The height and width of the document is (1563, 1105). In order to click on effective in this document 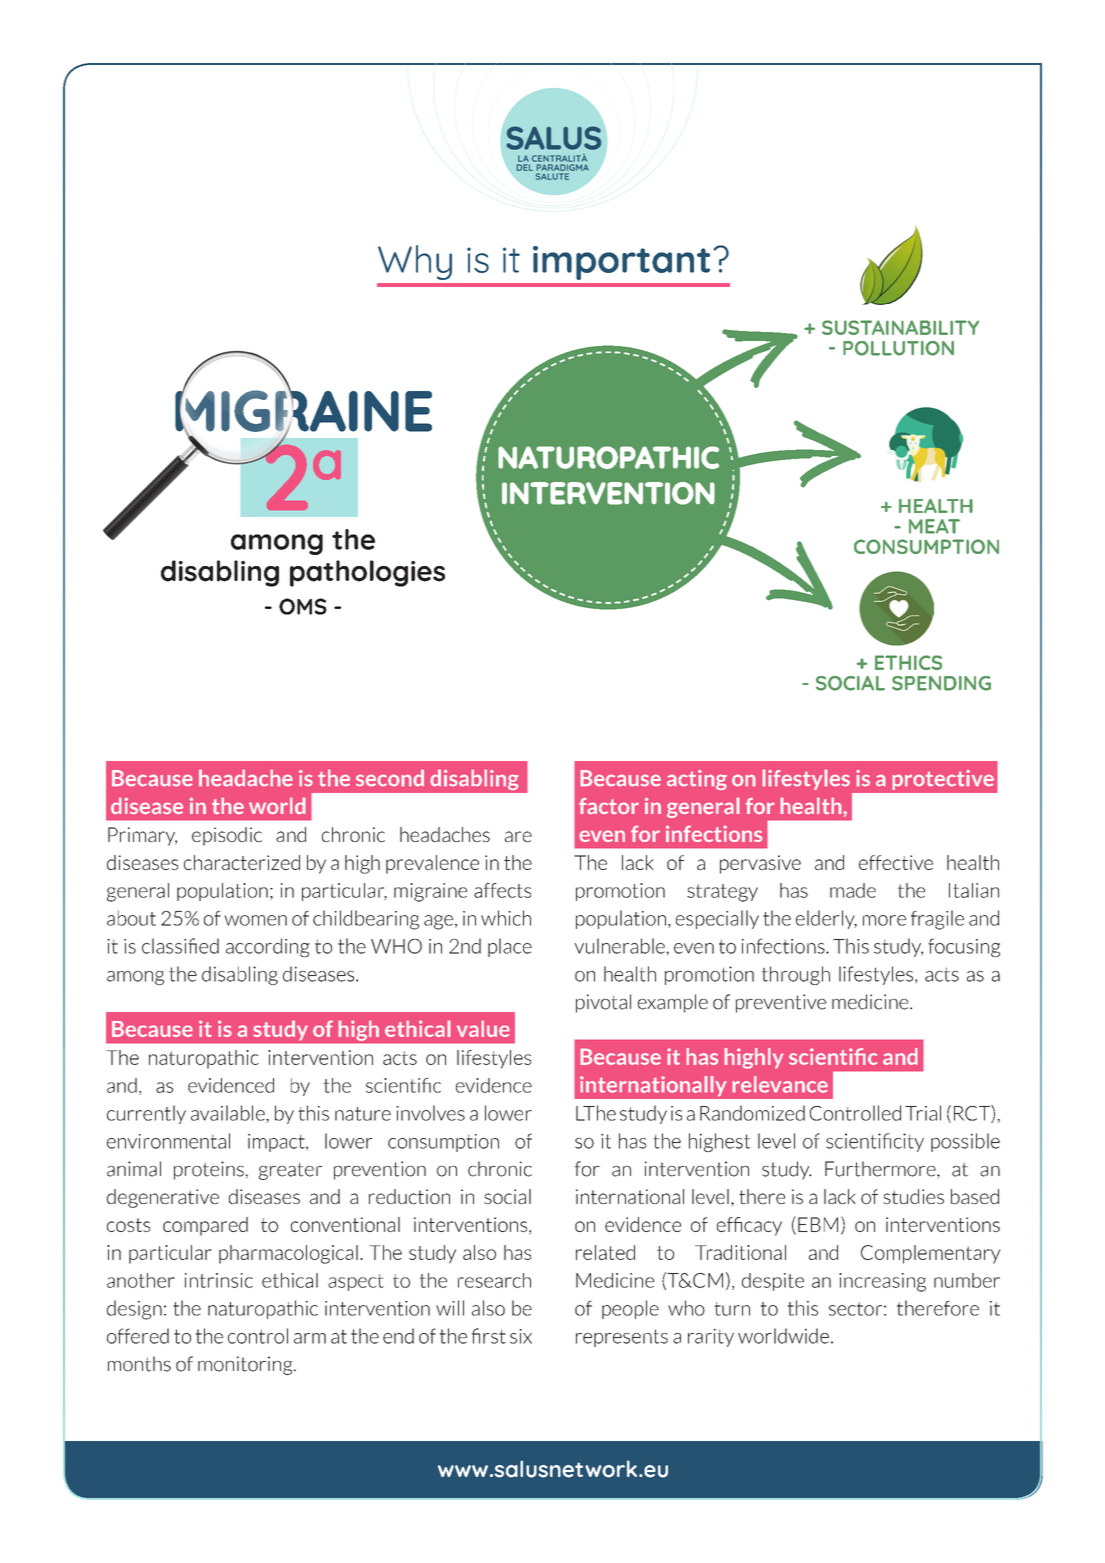, I will do `click(896, 862)`.
